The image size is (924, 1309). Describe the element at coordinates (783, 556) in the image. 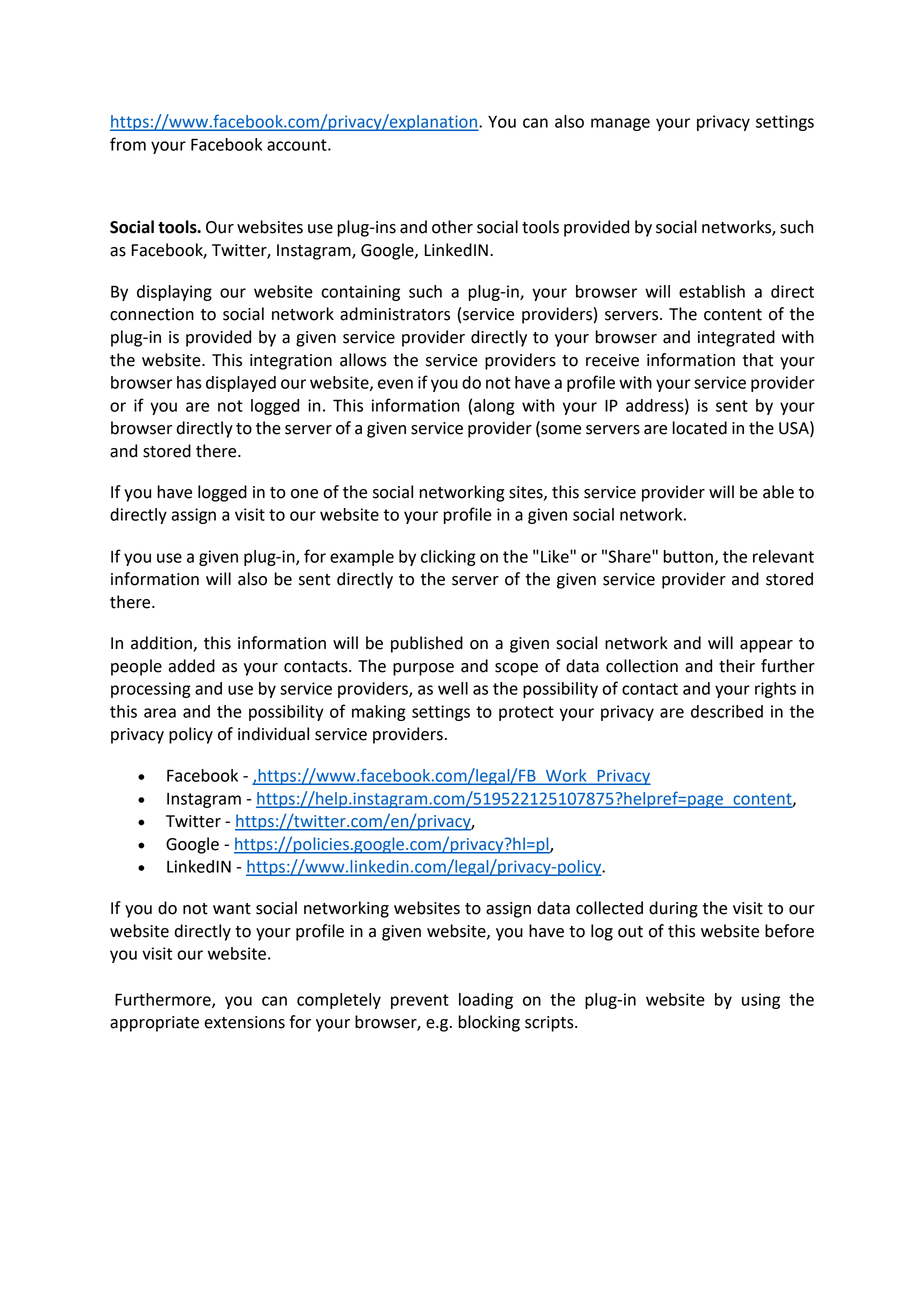

I see `relevant` at that location.
